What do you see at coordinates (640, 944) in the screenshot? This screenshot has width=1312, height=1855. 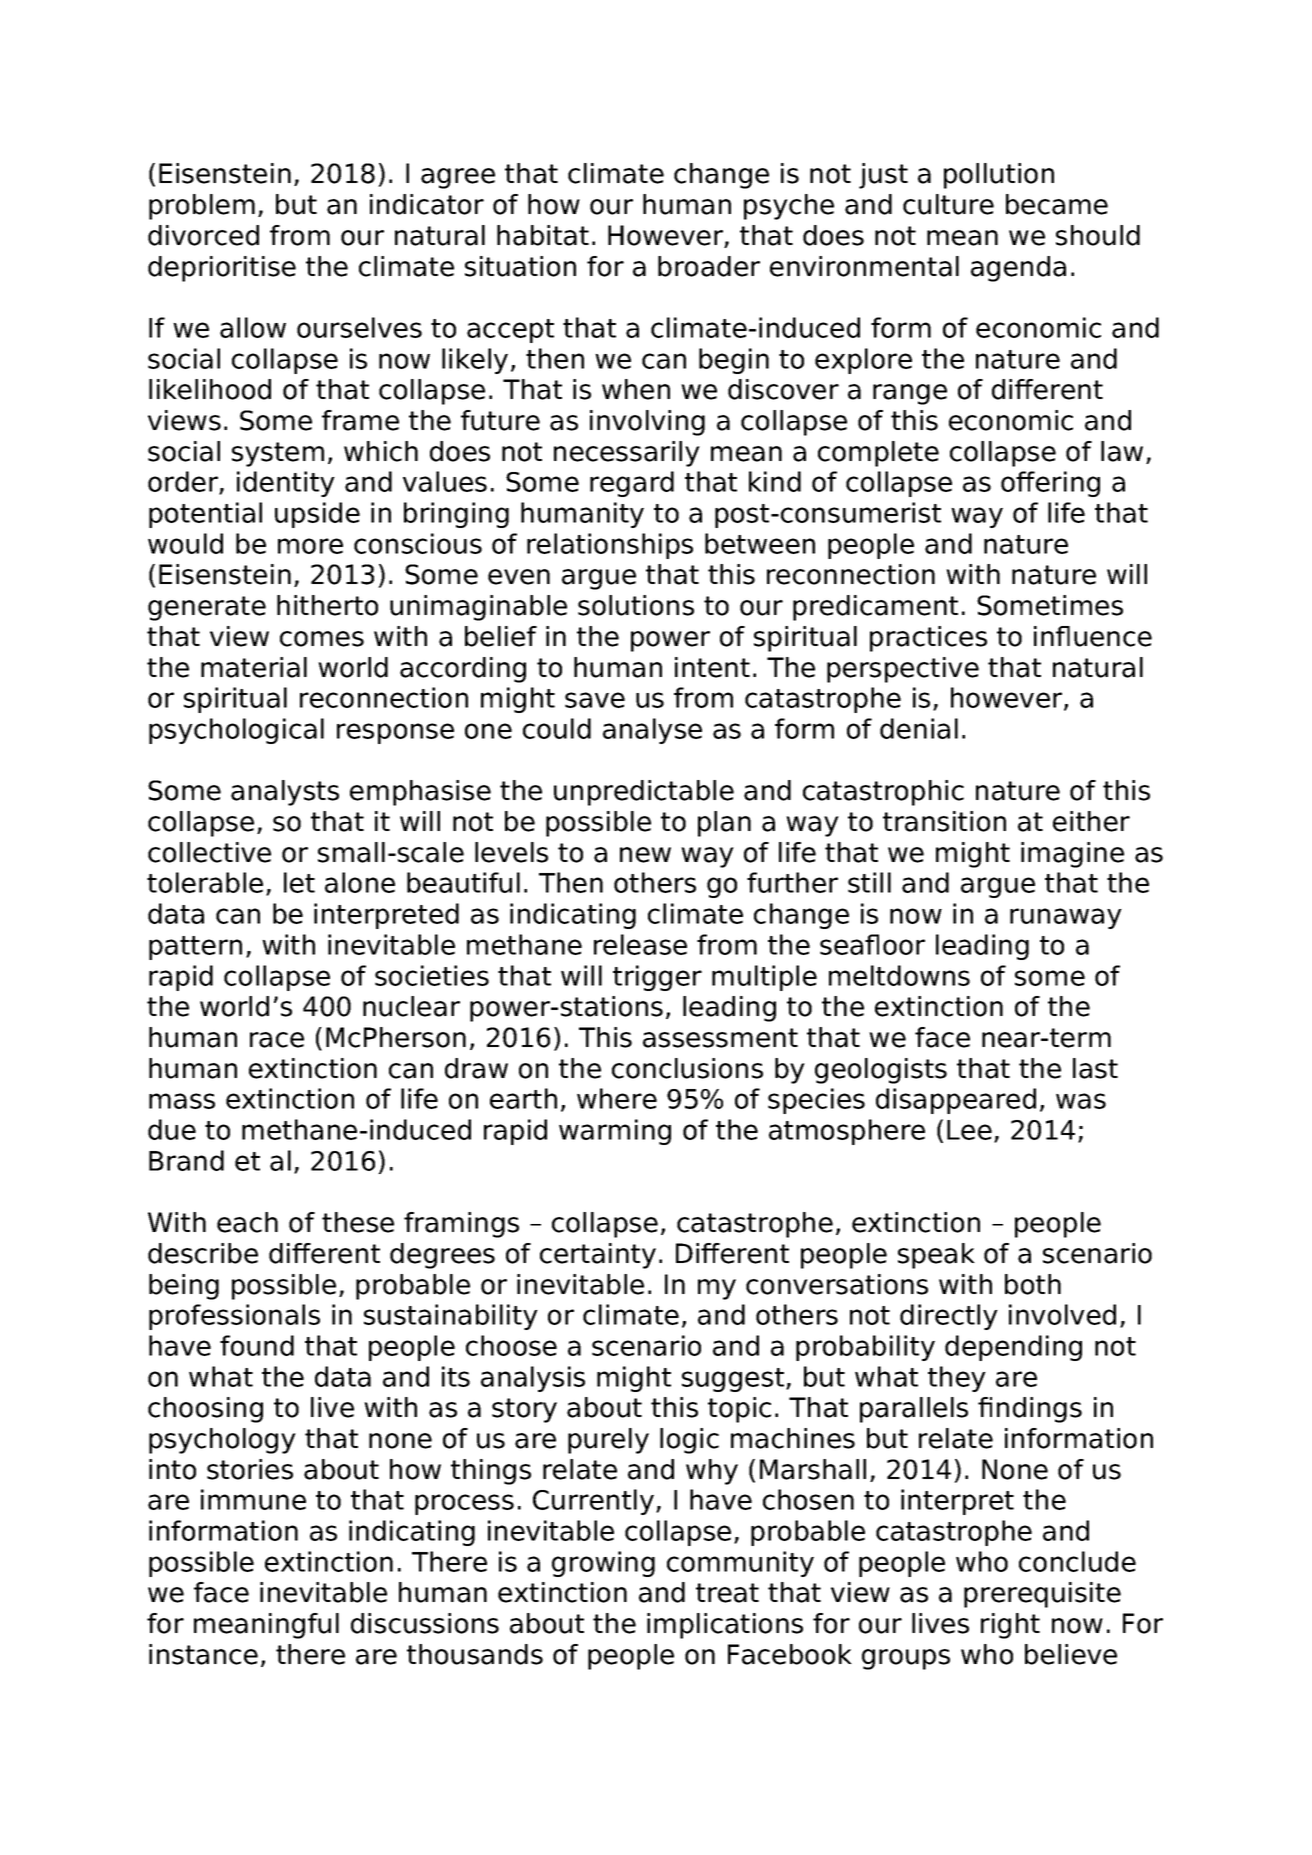 I see `release` at bounding box center [640, 944].
